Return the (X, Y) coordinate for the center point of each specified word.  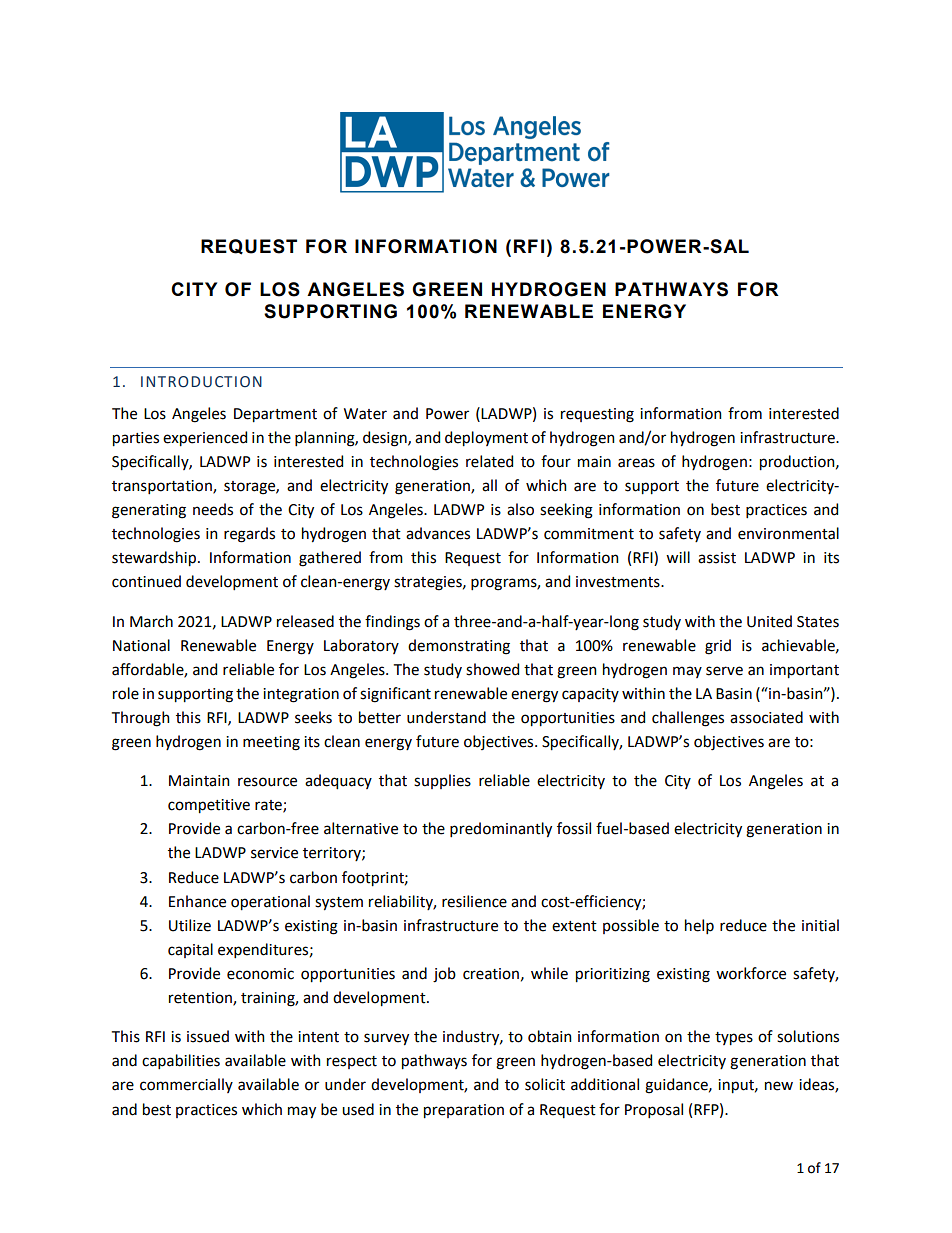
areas (636, 463)
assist (717, 558)
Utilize (190, 925)
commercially (186, 1085)
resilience (474, 901)
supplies (442, 781)
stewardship (154, 559)
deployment (486, 439)
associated (766, 717)
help (699, 926)
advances (438, 533)
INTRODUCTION (201, 382)
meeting (271, 743)
